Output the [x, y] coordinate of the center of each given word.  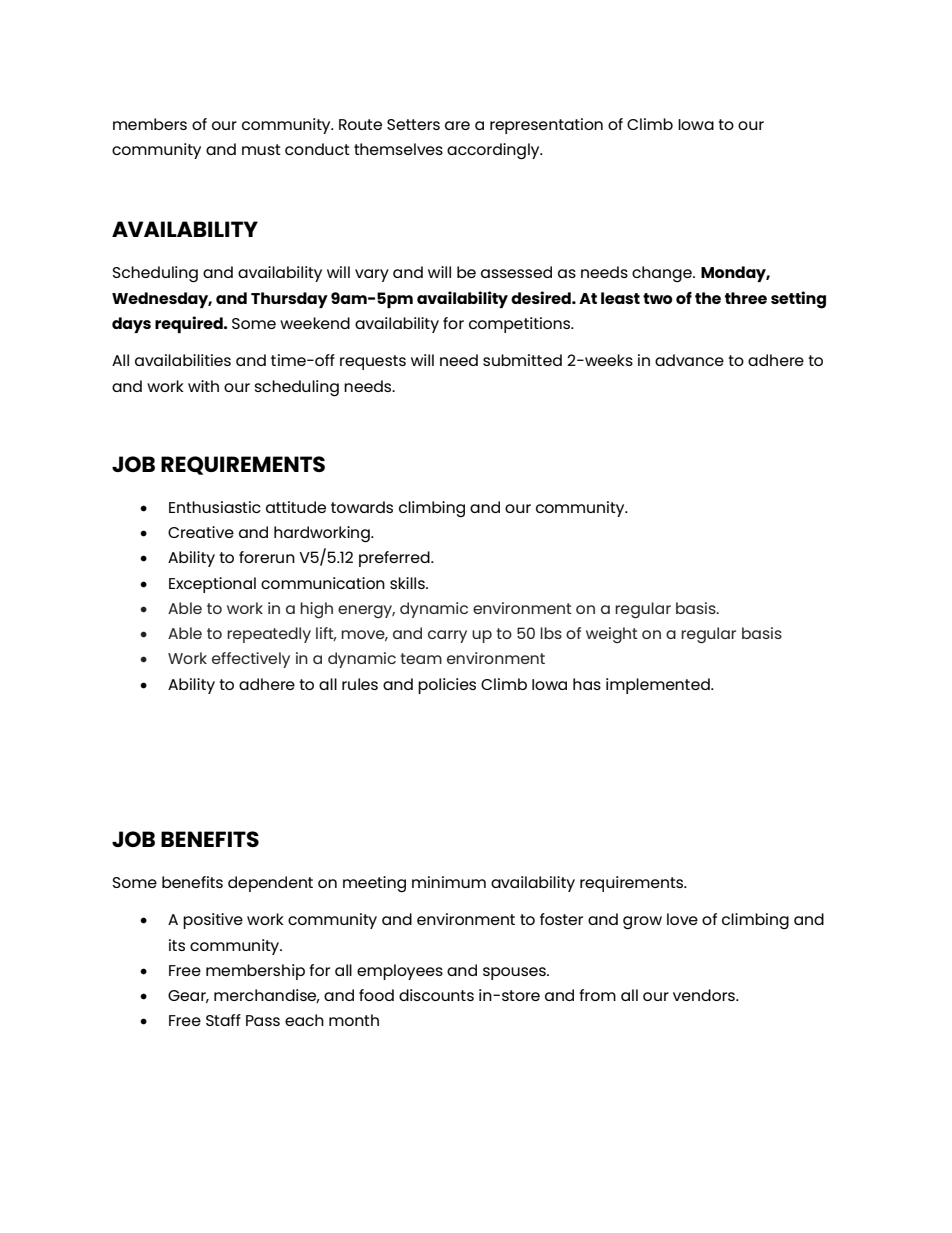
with [203, 386]
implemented [659, 686]
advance [689, 360]
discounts [436, 995]
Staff [223, 1020]
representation [546, 126]
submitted [522, 360]
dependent [270, 884]
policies [447, 686]
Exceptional [212, 585]
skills [408, 583]
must [261, 149]
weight [612, 635]
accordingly [494, 151]
